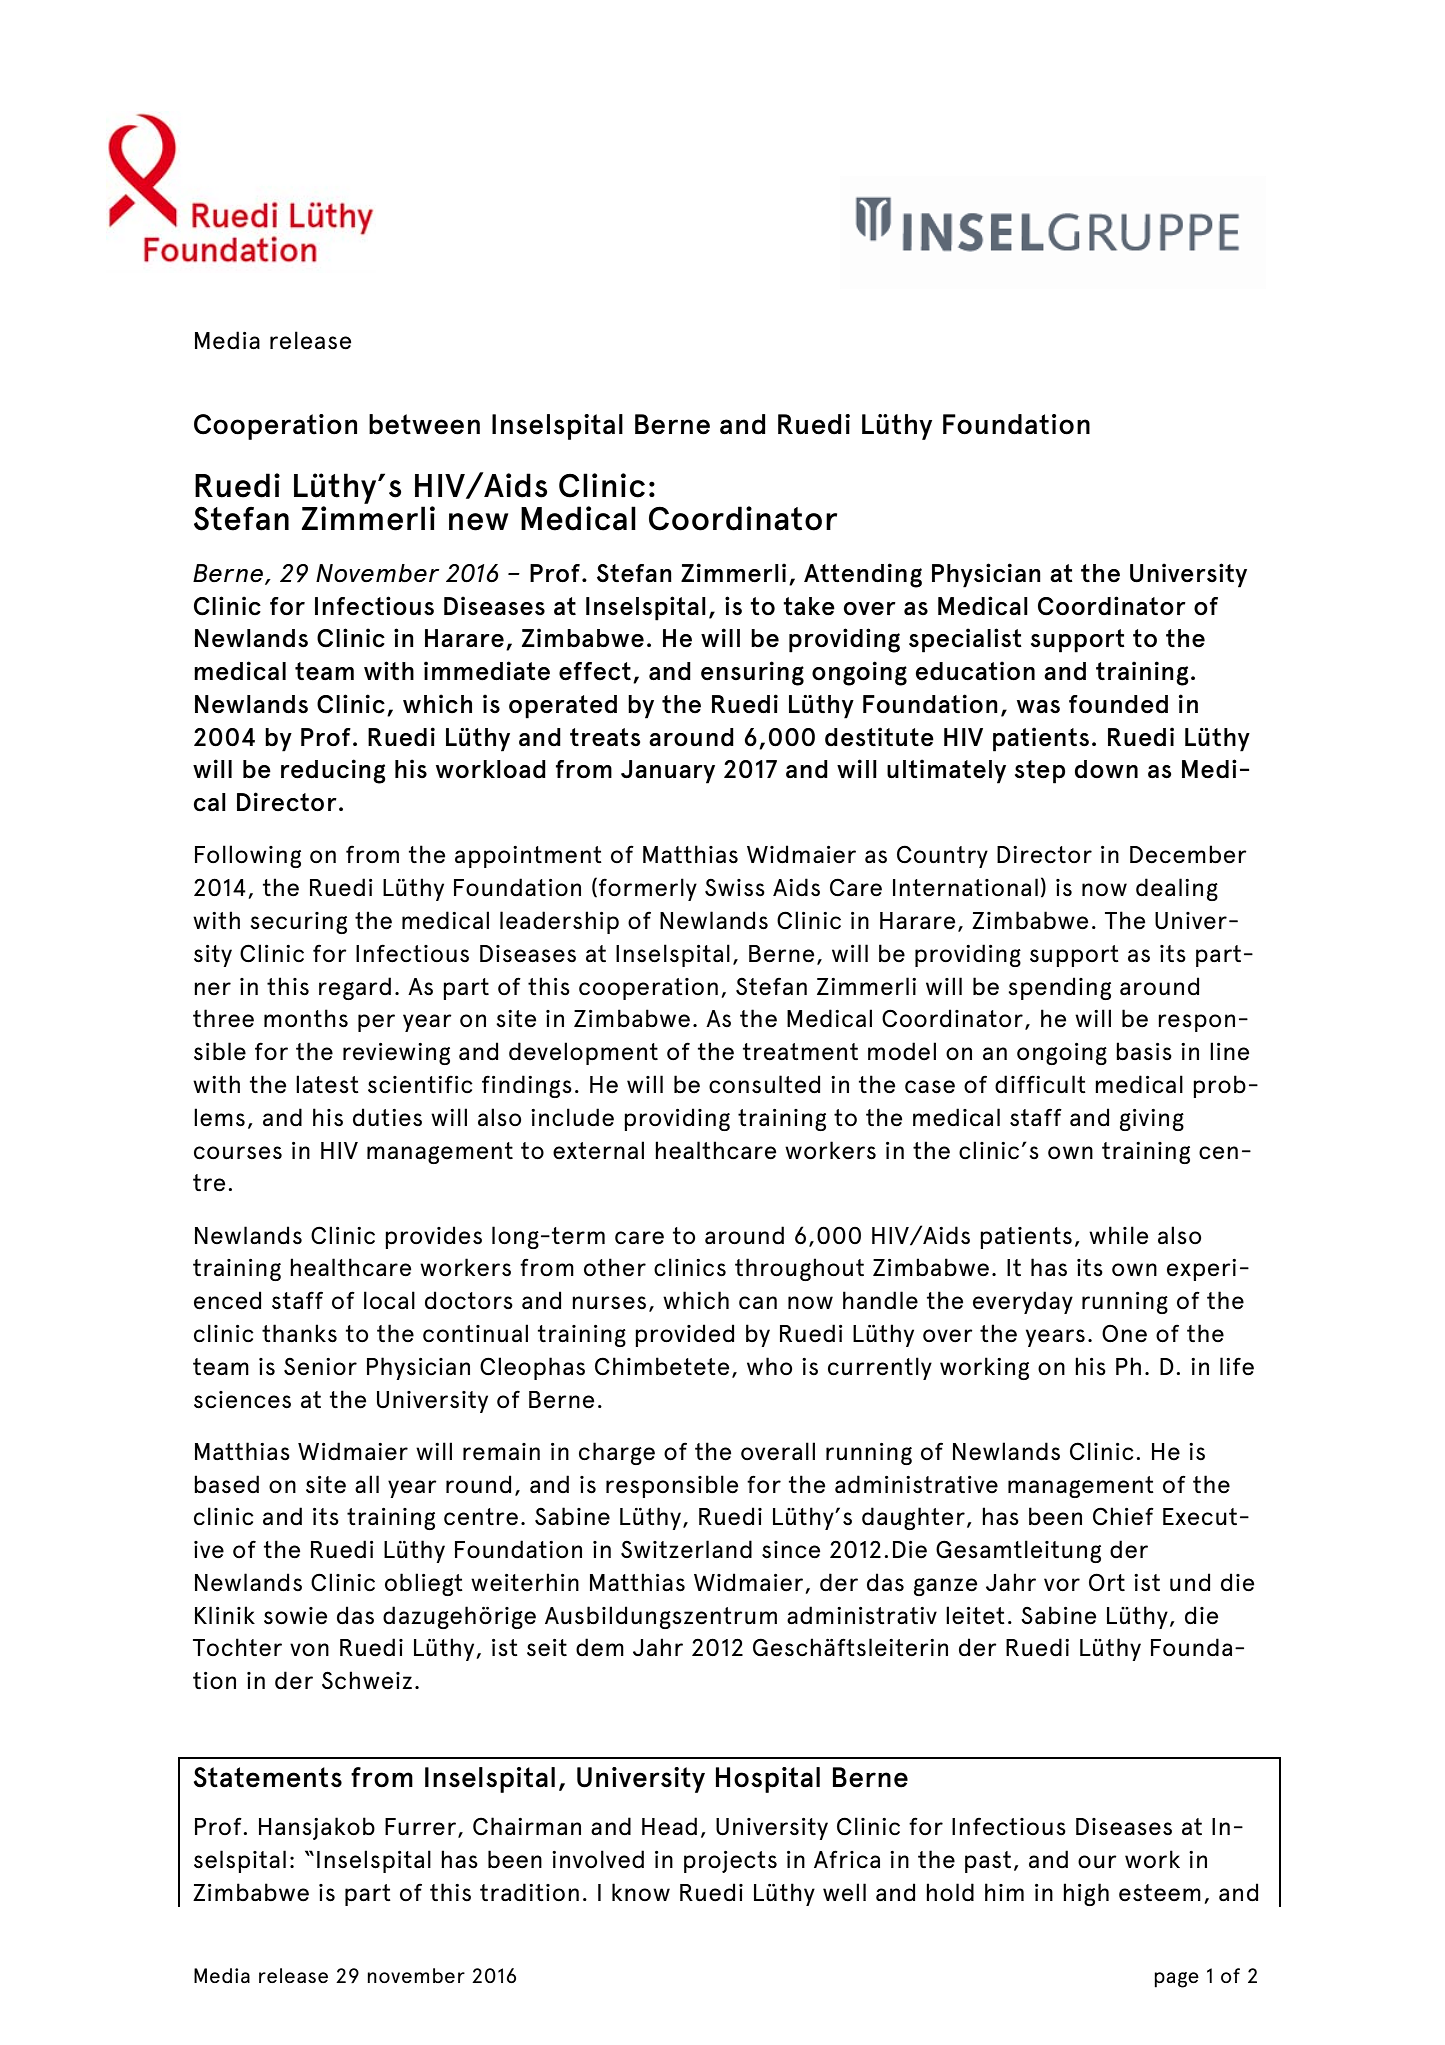  Describe the element at coordinates (268, 1777) in the screenshot. I see `Statements` at that location.
